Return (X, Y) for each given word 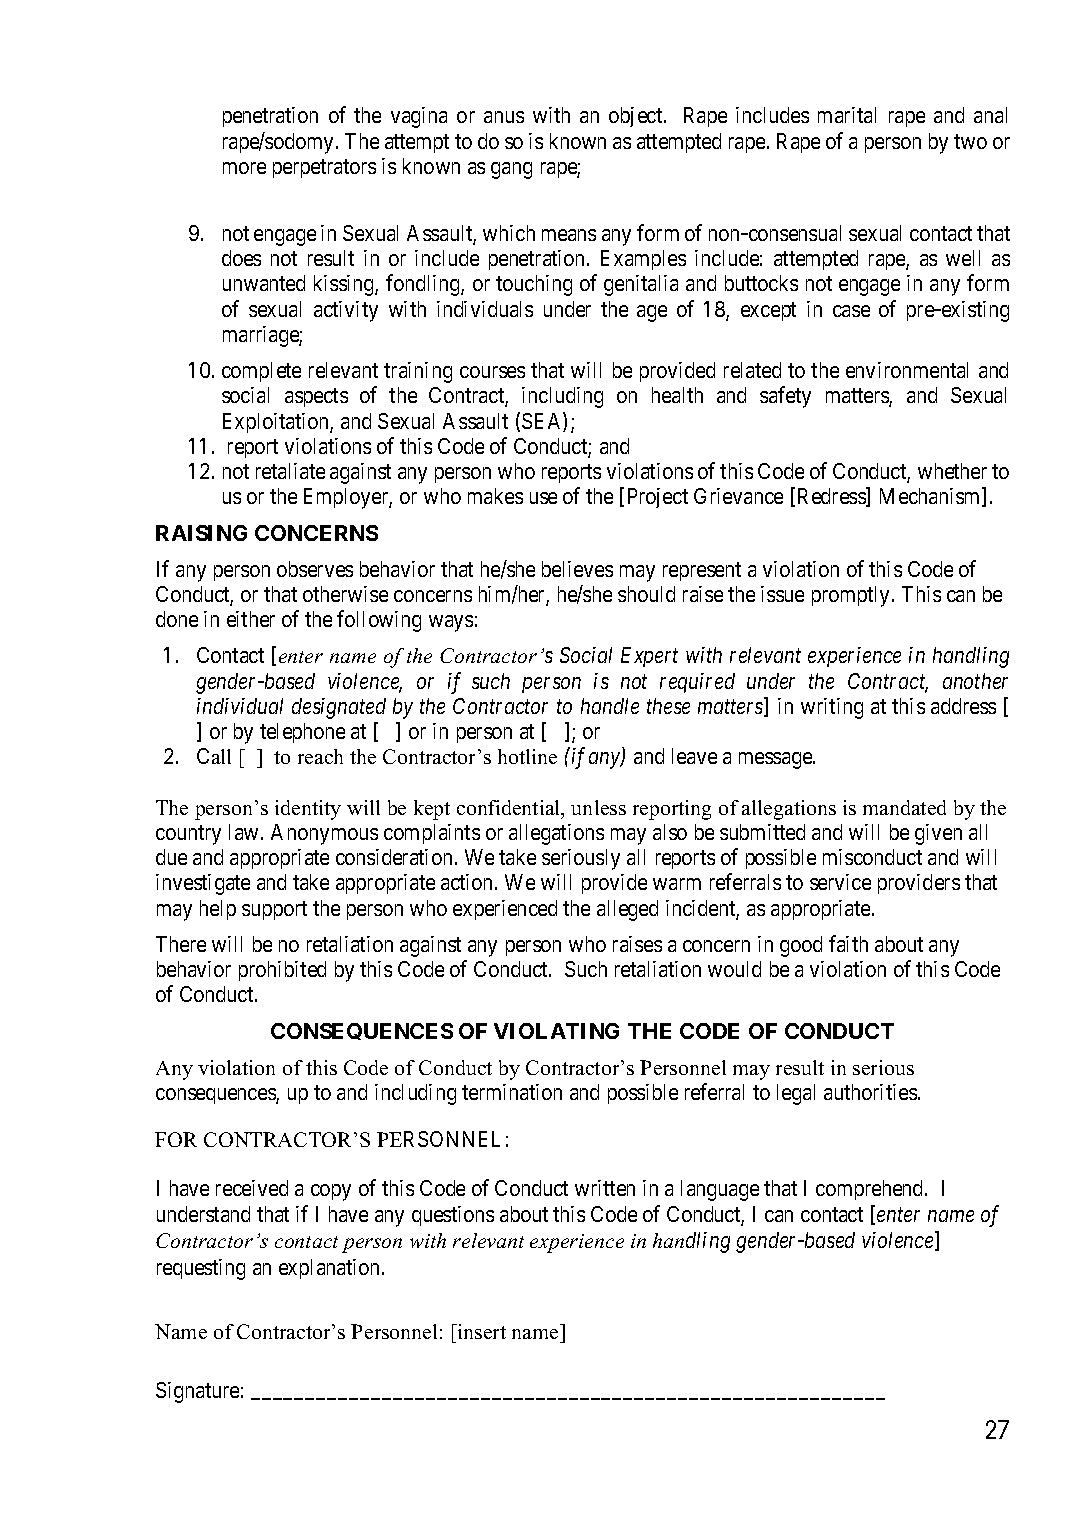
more (244, 168)
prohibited (282, 971)
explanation (331, 1269)
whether (952, 471)
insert (481, 1331)
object (637, 117)
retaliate (290, 471)
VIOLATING (556, 1031)
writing (832, 708)
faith (848, 943)
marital (847, 115)
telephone (302, 733)
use (543, 498)
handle (610, 706)
